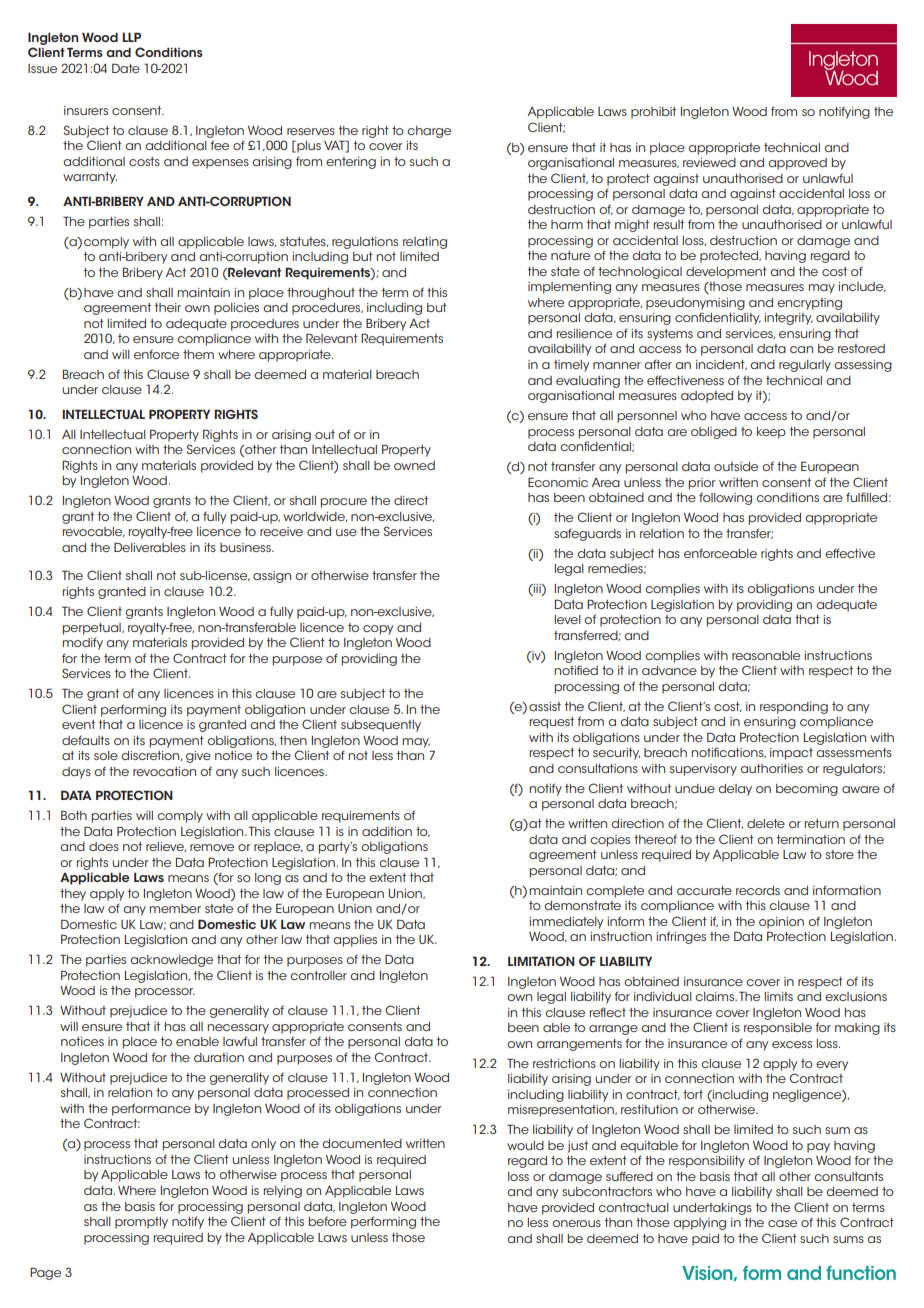 The width and height of the screenshot is (924, 1308). Describe the element at coordinates (141, 1223) in the screenshot. I see `promptly` at that location.
